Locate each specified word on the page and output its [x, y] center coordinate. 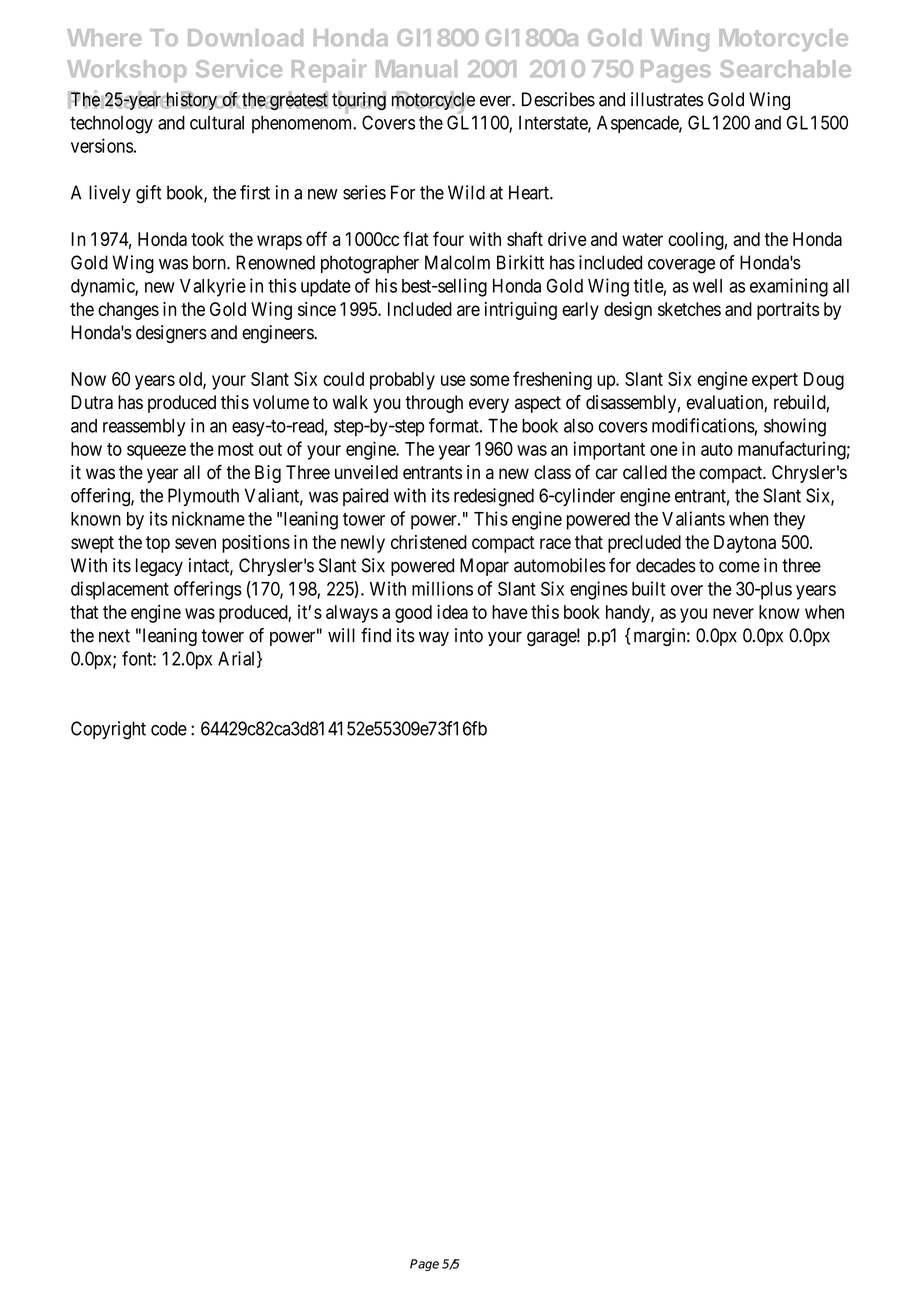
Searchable [785, 69]
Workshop [126, 71]
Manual [416, 69]
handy [629, 614]
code [169, 728]
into [469, 635]
